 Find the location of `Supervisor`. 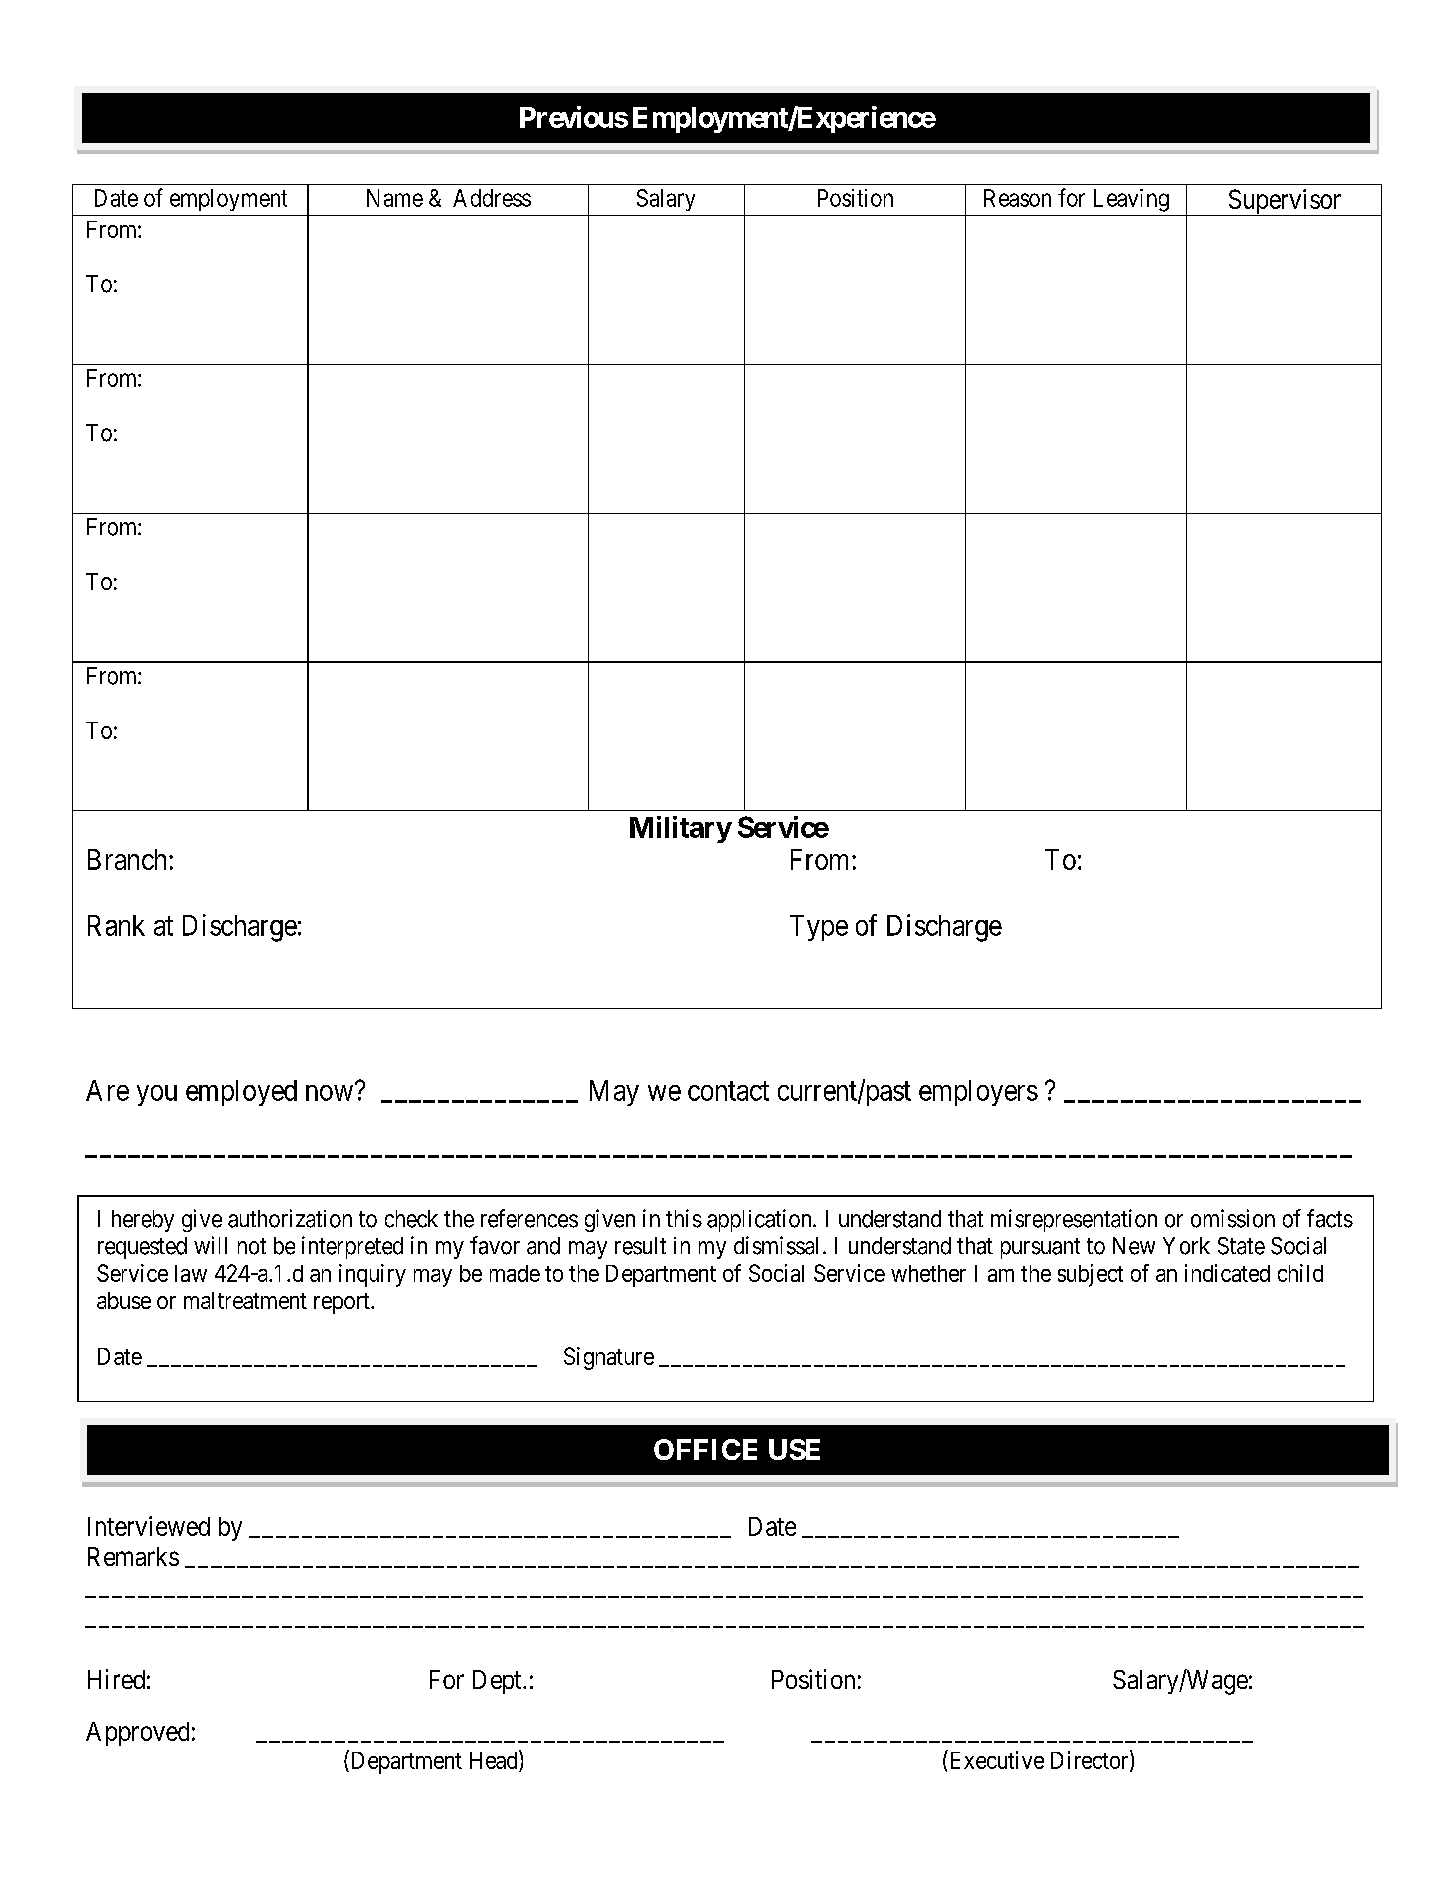

Supervisor is located at coordinates (1284, 202).
